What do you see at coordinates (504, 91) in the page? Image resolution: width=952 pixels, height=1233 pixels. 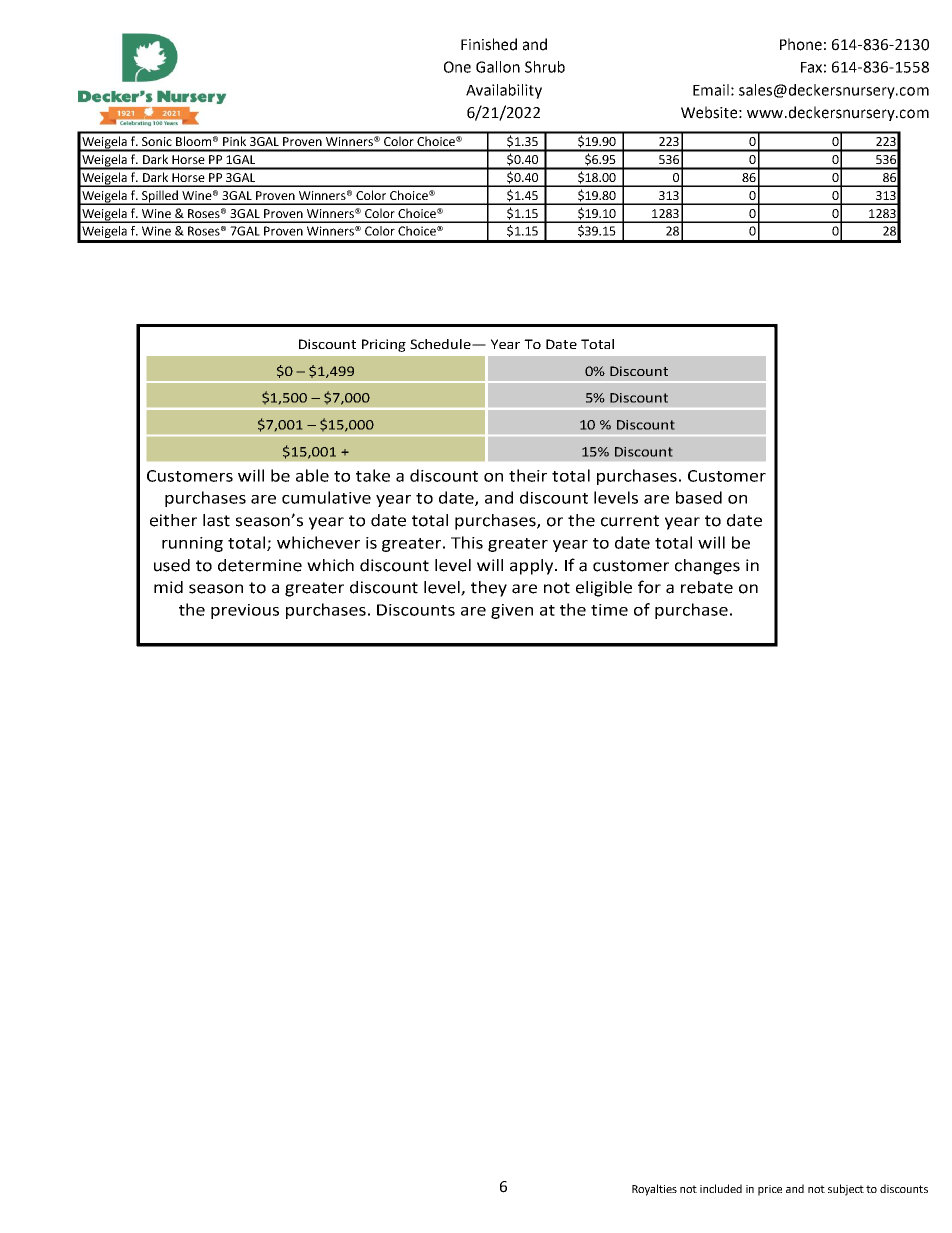 I see `Availability` at bounding box center [504, 91].
